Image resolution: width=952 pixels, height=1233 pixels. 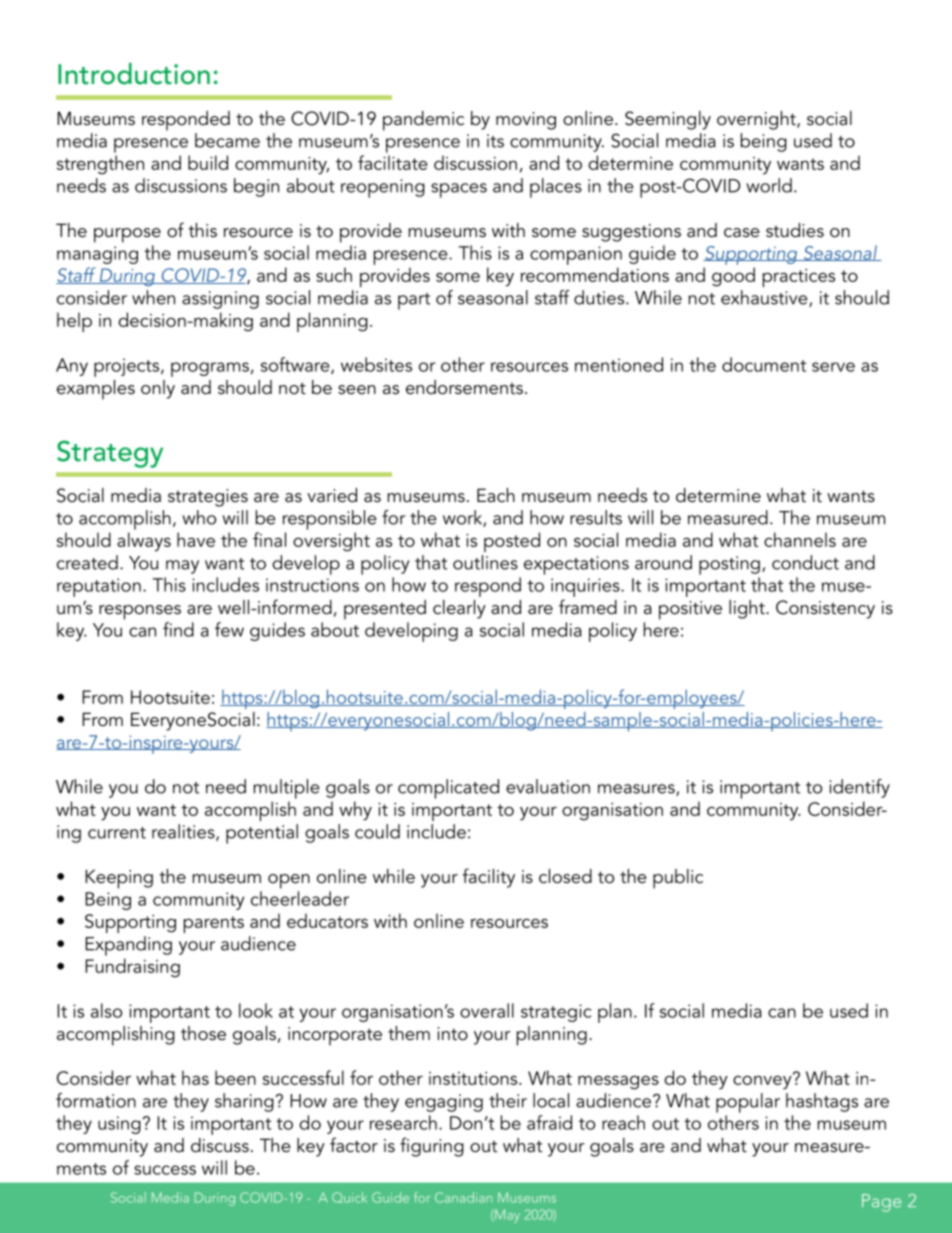 I want to click on Introduction, so click(x=134, y=74).
